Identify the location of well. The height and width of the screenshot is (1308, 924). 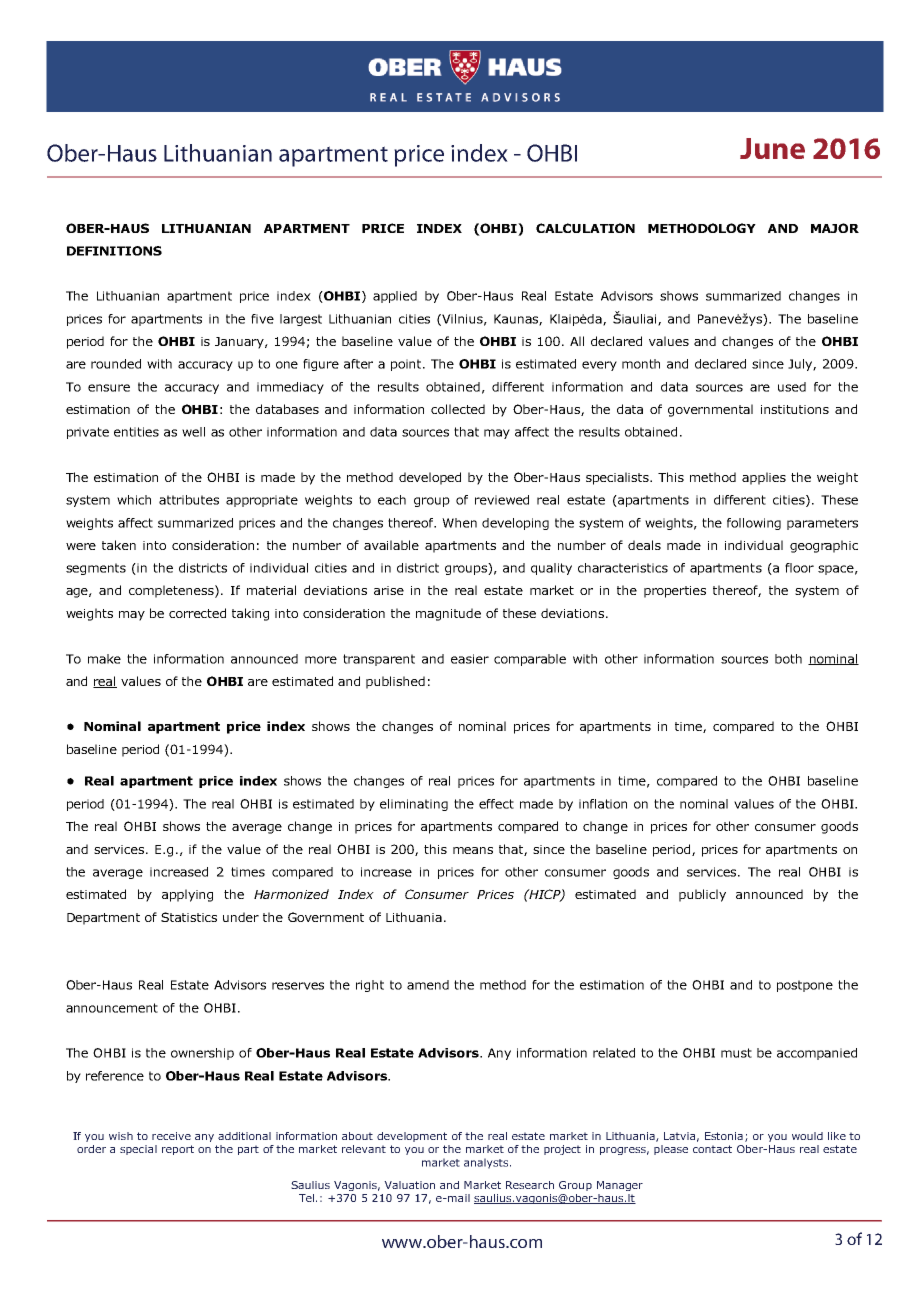
(193, 432).
